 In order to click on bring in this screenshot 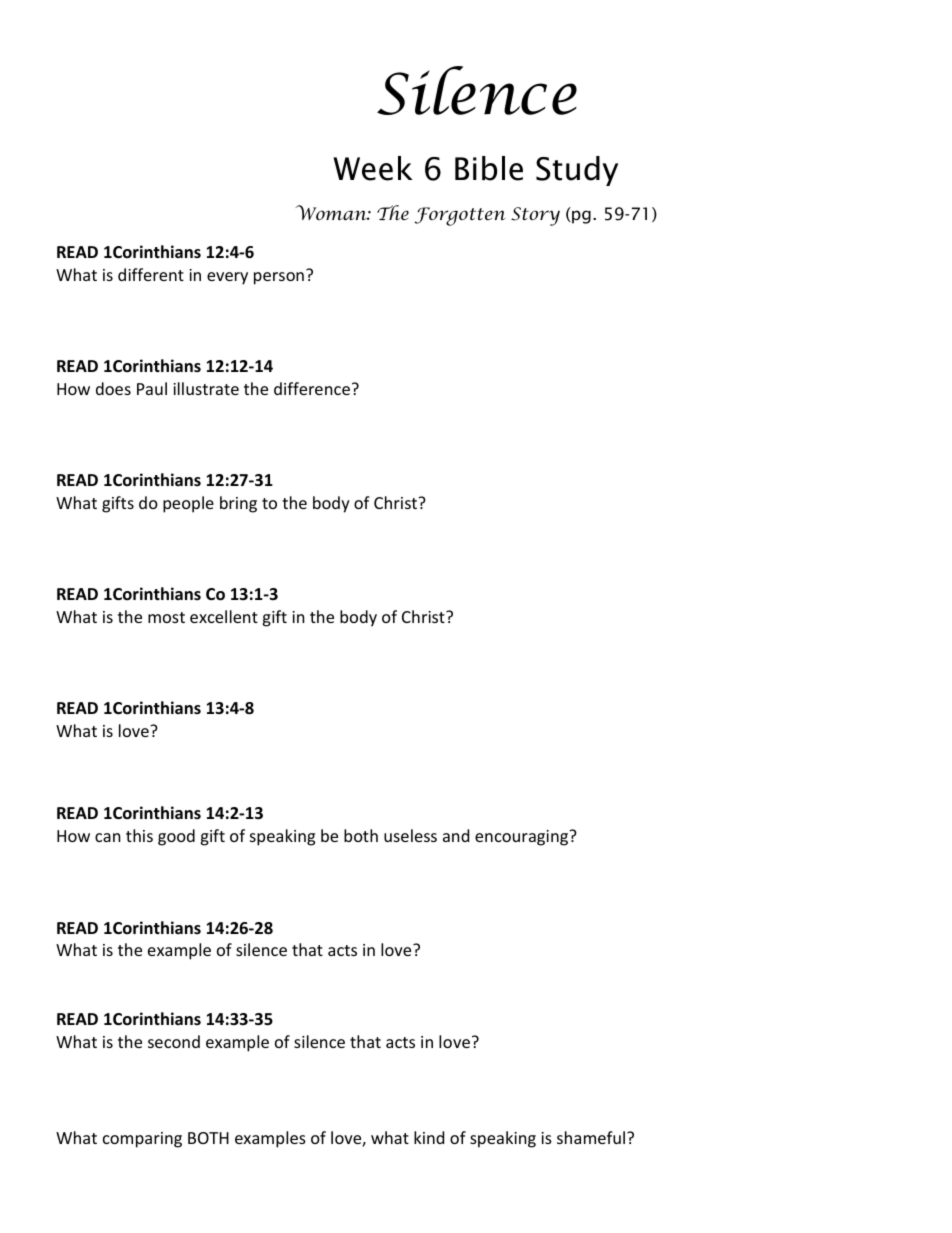, I will do `click(238, 504)`.
